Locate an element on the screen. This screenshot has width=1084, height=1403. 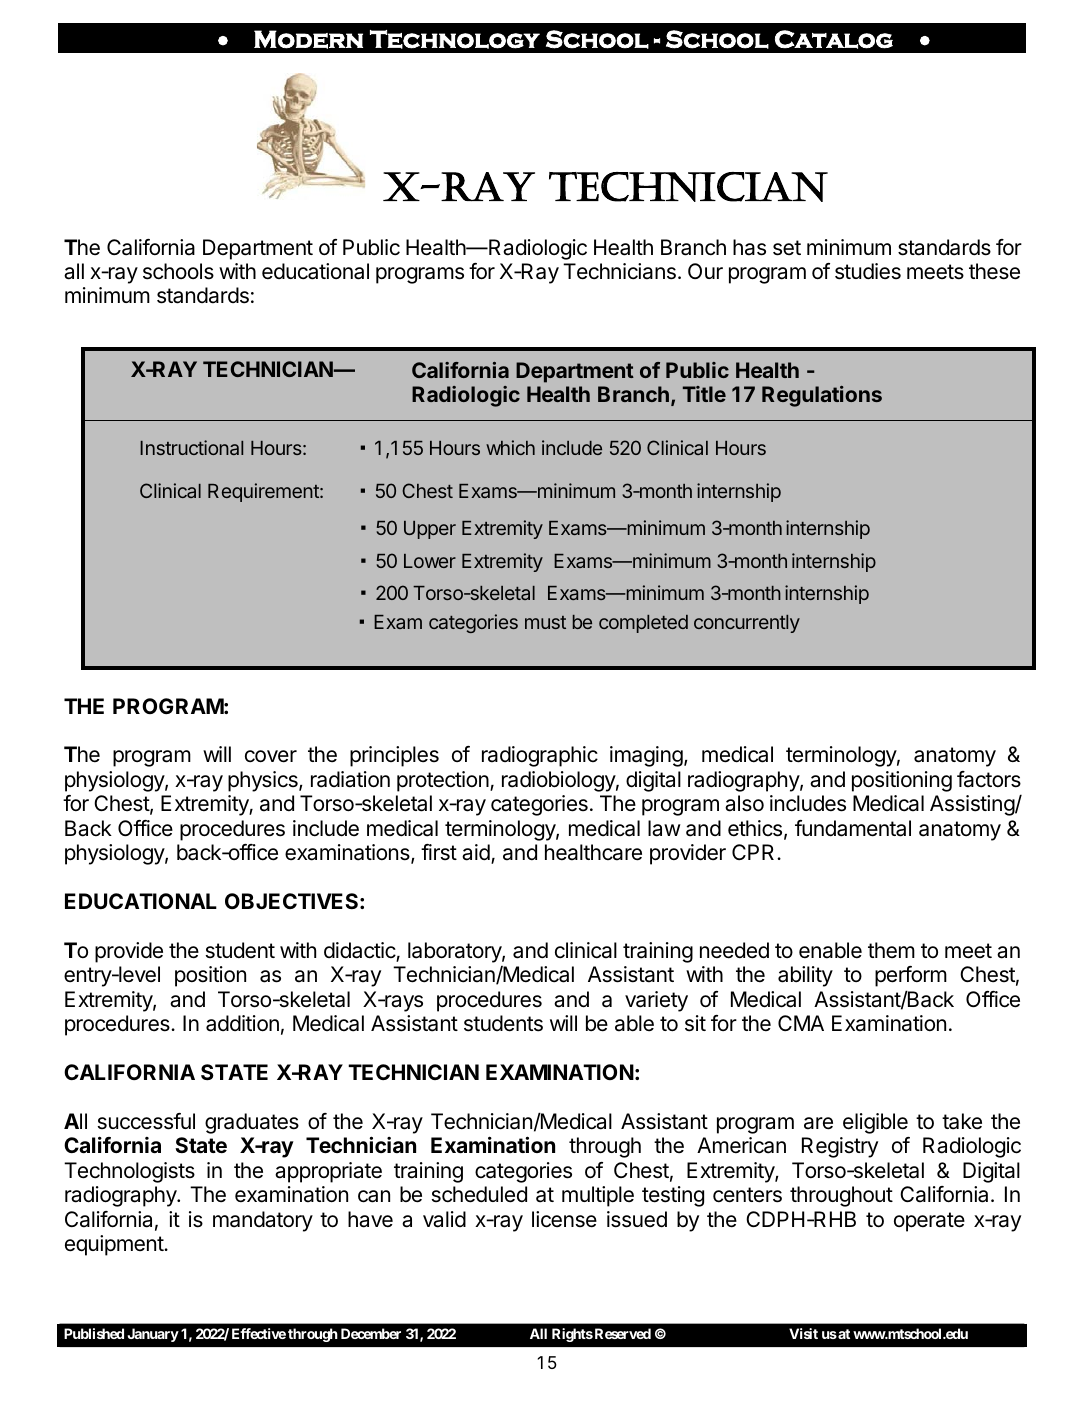
cover is located at coordinates (271, 756).
